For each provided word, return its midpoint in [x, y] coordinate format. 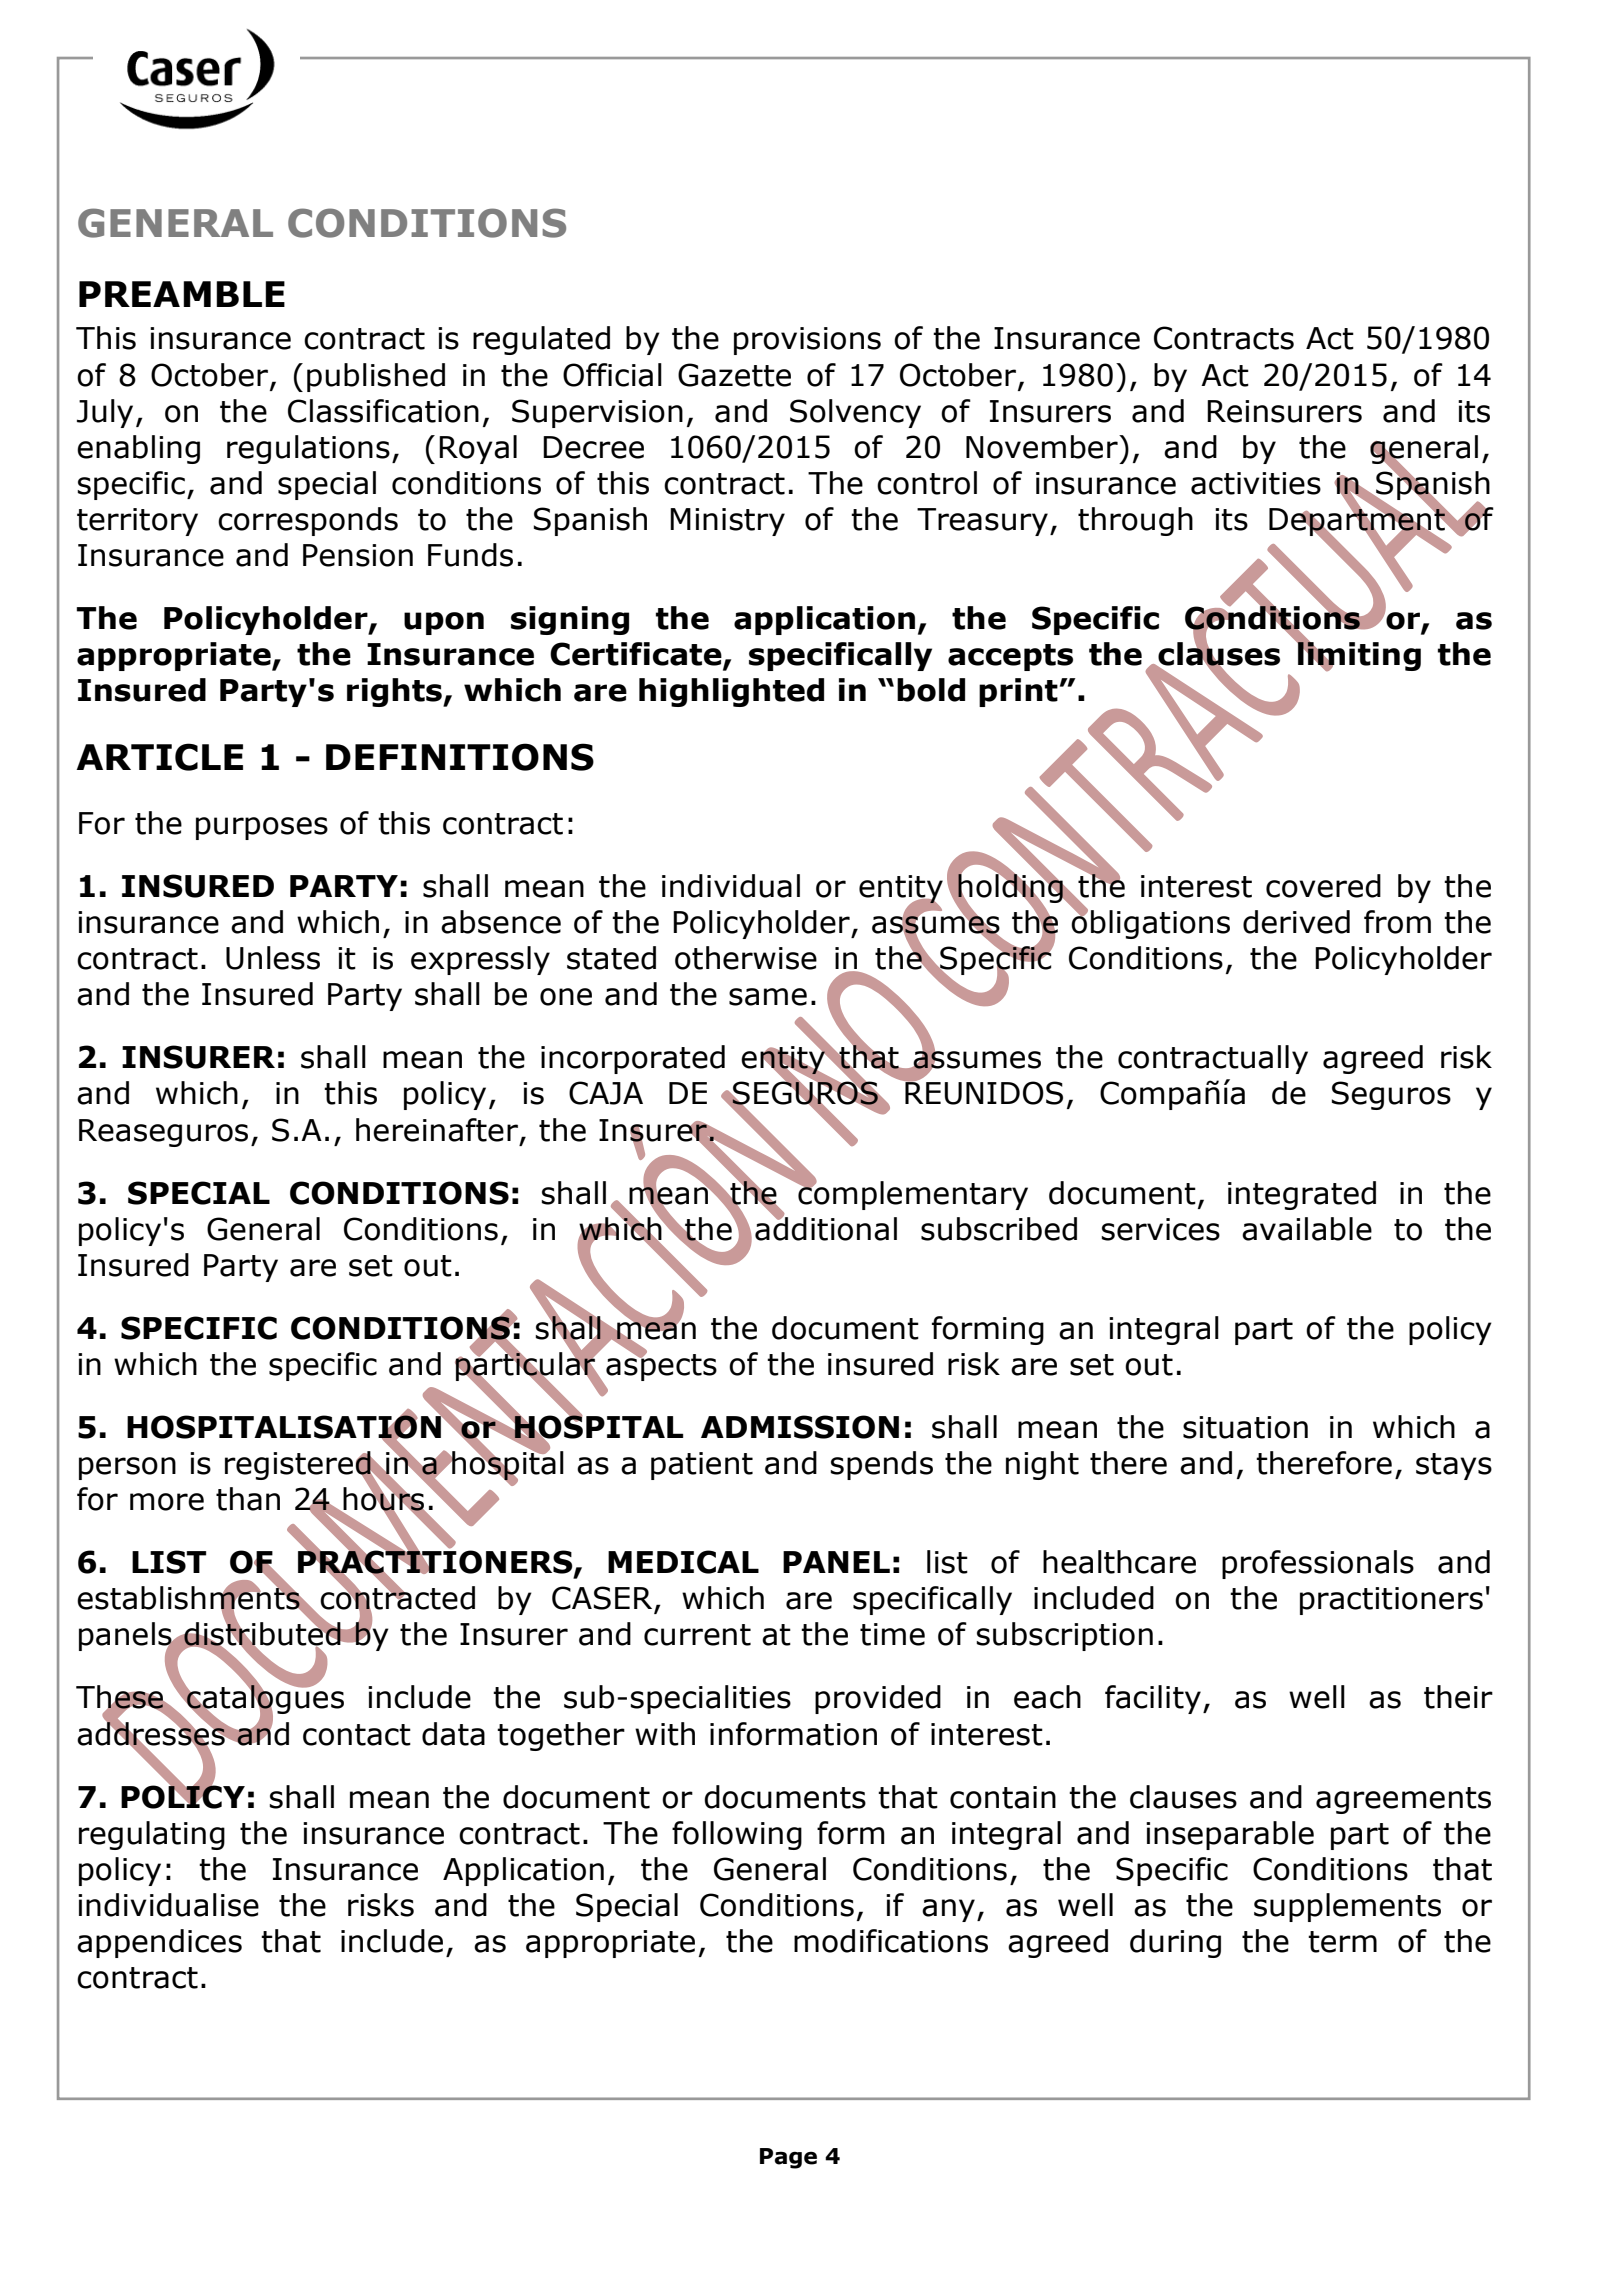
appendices [159, 1943]
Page [788, 2158]
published [376, 377]
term [1342, 1942]
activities [1256, 483]
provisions [807, 341]
